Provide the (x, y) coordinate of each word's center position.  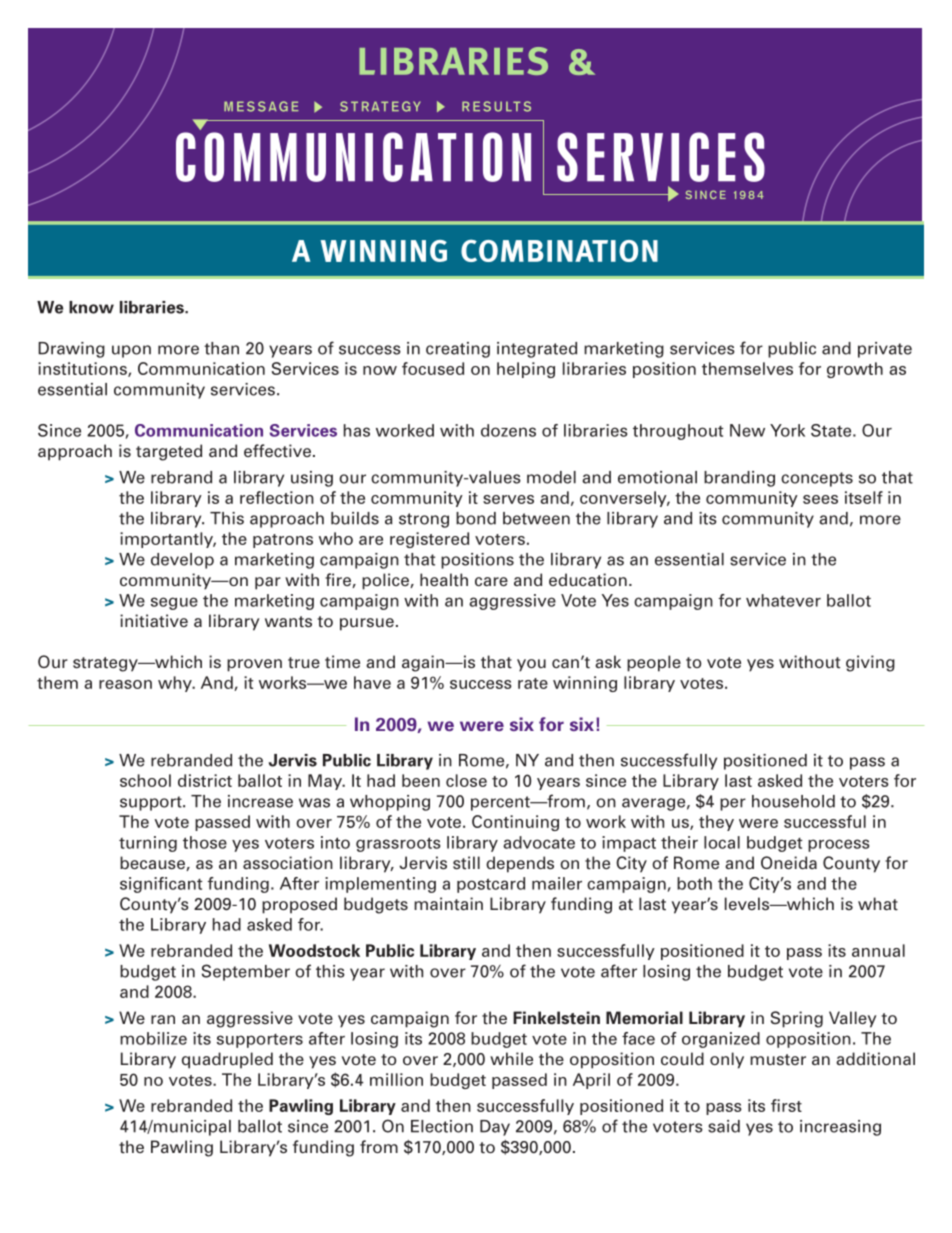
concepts (817, 479)
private (885, 350)
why (176, 684)
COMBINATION (559, 250)
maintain (448, 903)
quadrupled (227, 1060)
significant (161, 885)
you (531, 665)
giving (870, 663)
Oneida (789, 862)
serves (508, 499)
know (91, 307)
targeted (169, 452)
